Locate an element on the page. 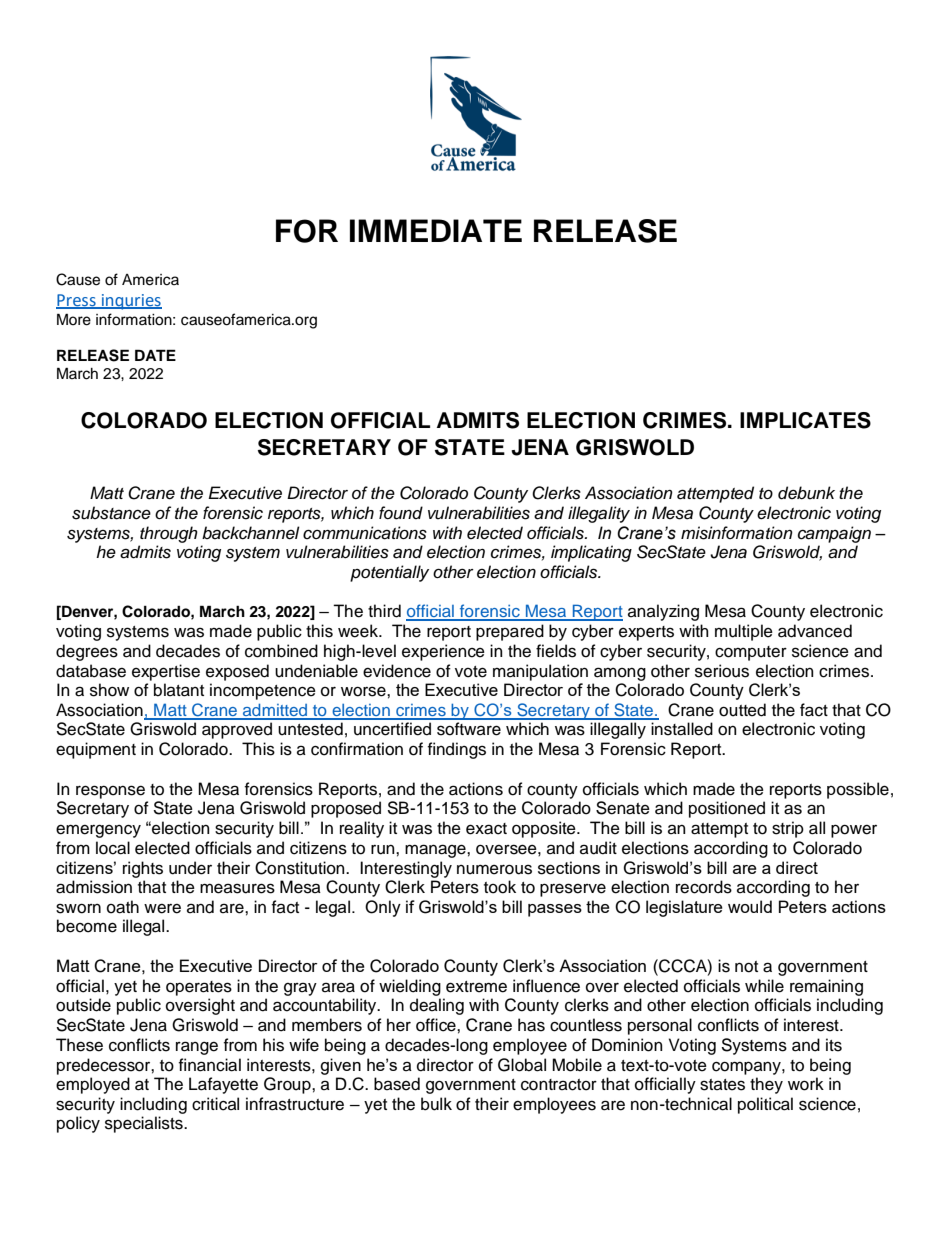  bulk is located at coordinates (436, 1104).
